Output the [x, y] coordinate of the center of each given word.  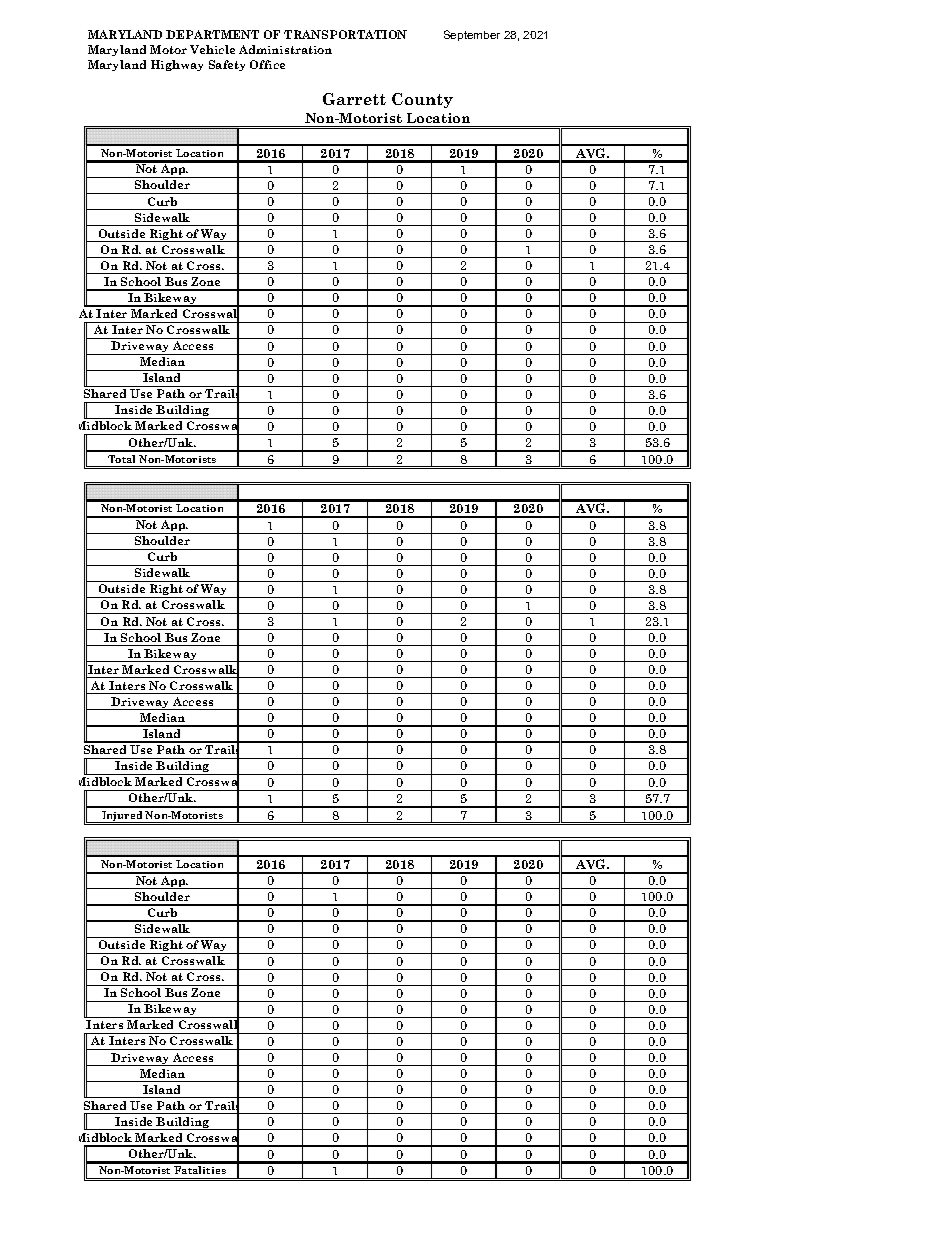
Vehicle [212, 49]
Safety [227, 65]
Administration [285, 49]
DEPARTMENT [212, 34]
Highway [177, 65]
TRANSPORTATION [345, 34]
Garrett [354, 99]
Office [267, 64]
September [472, 35]
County [422, 100]
